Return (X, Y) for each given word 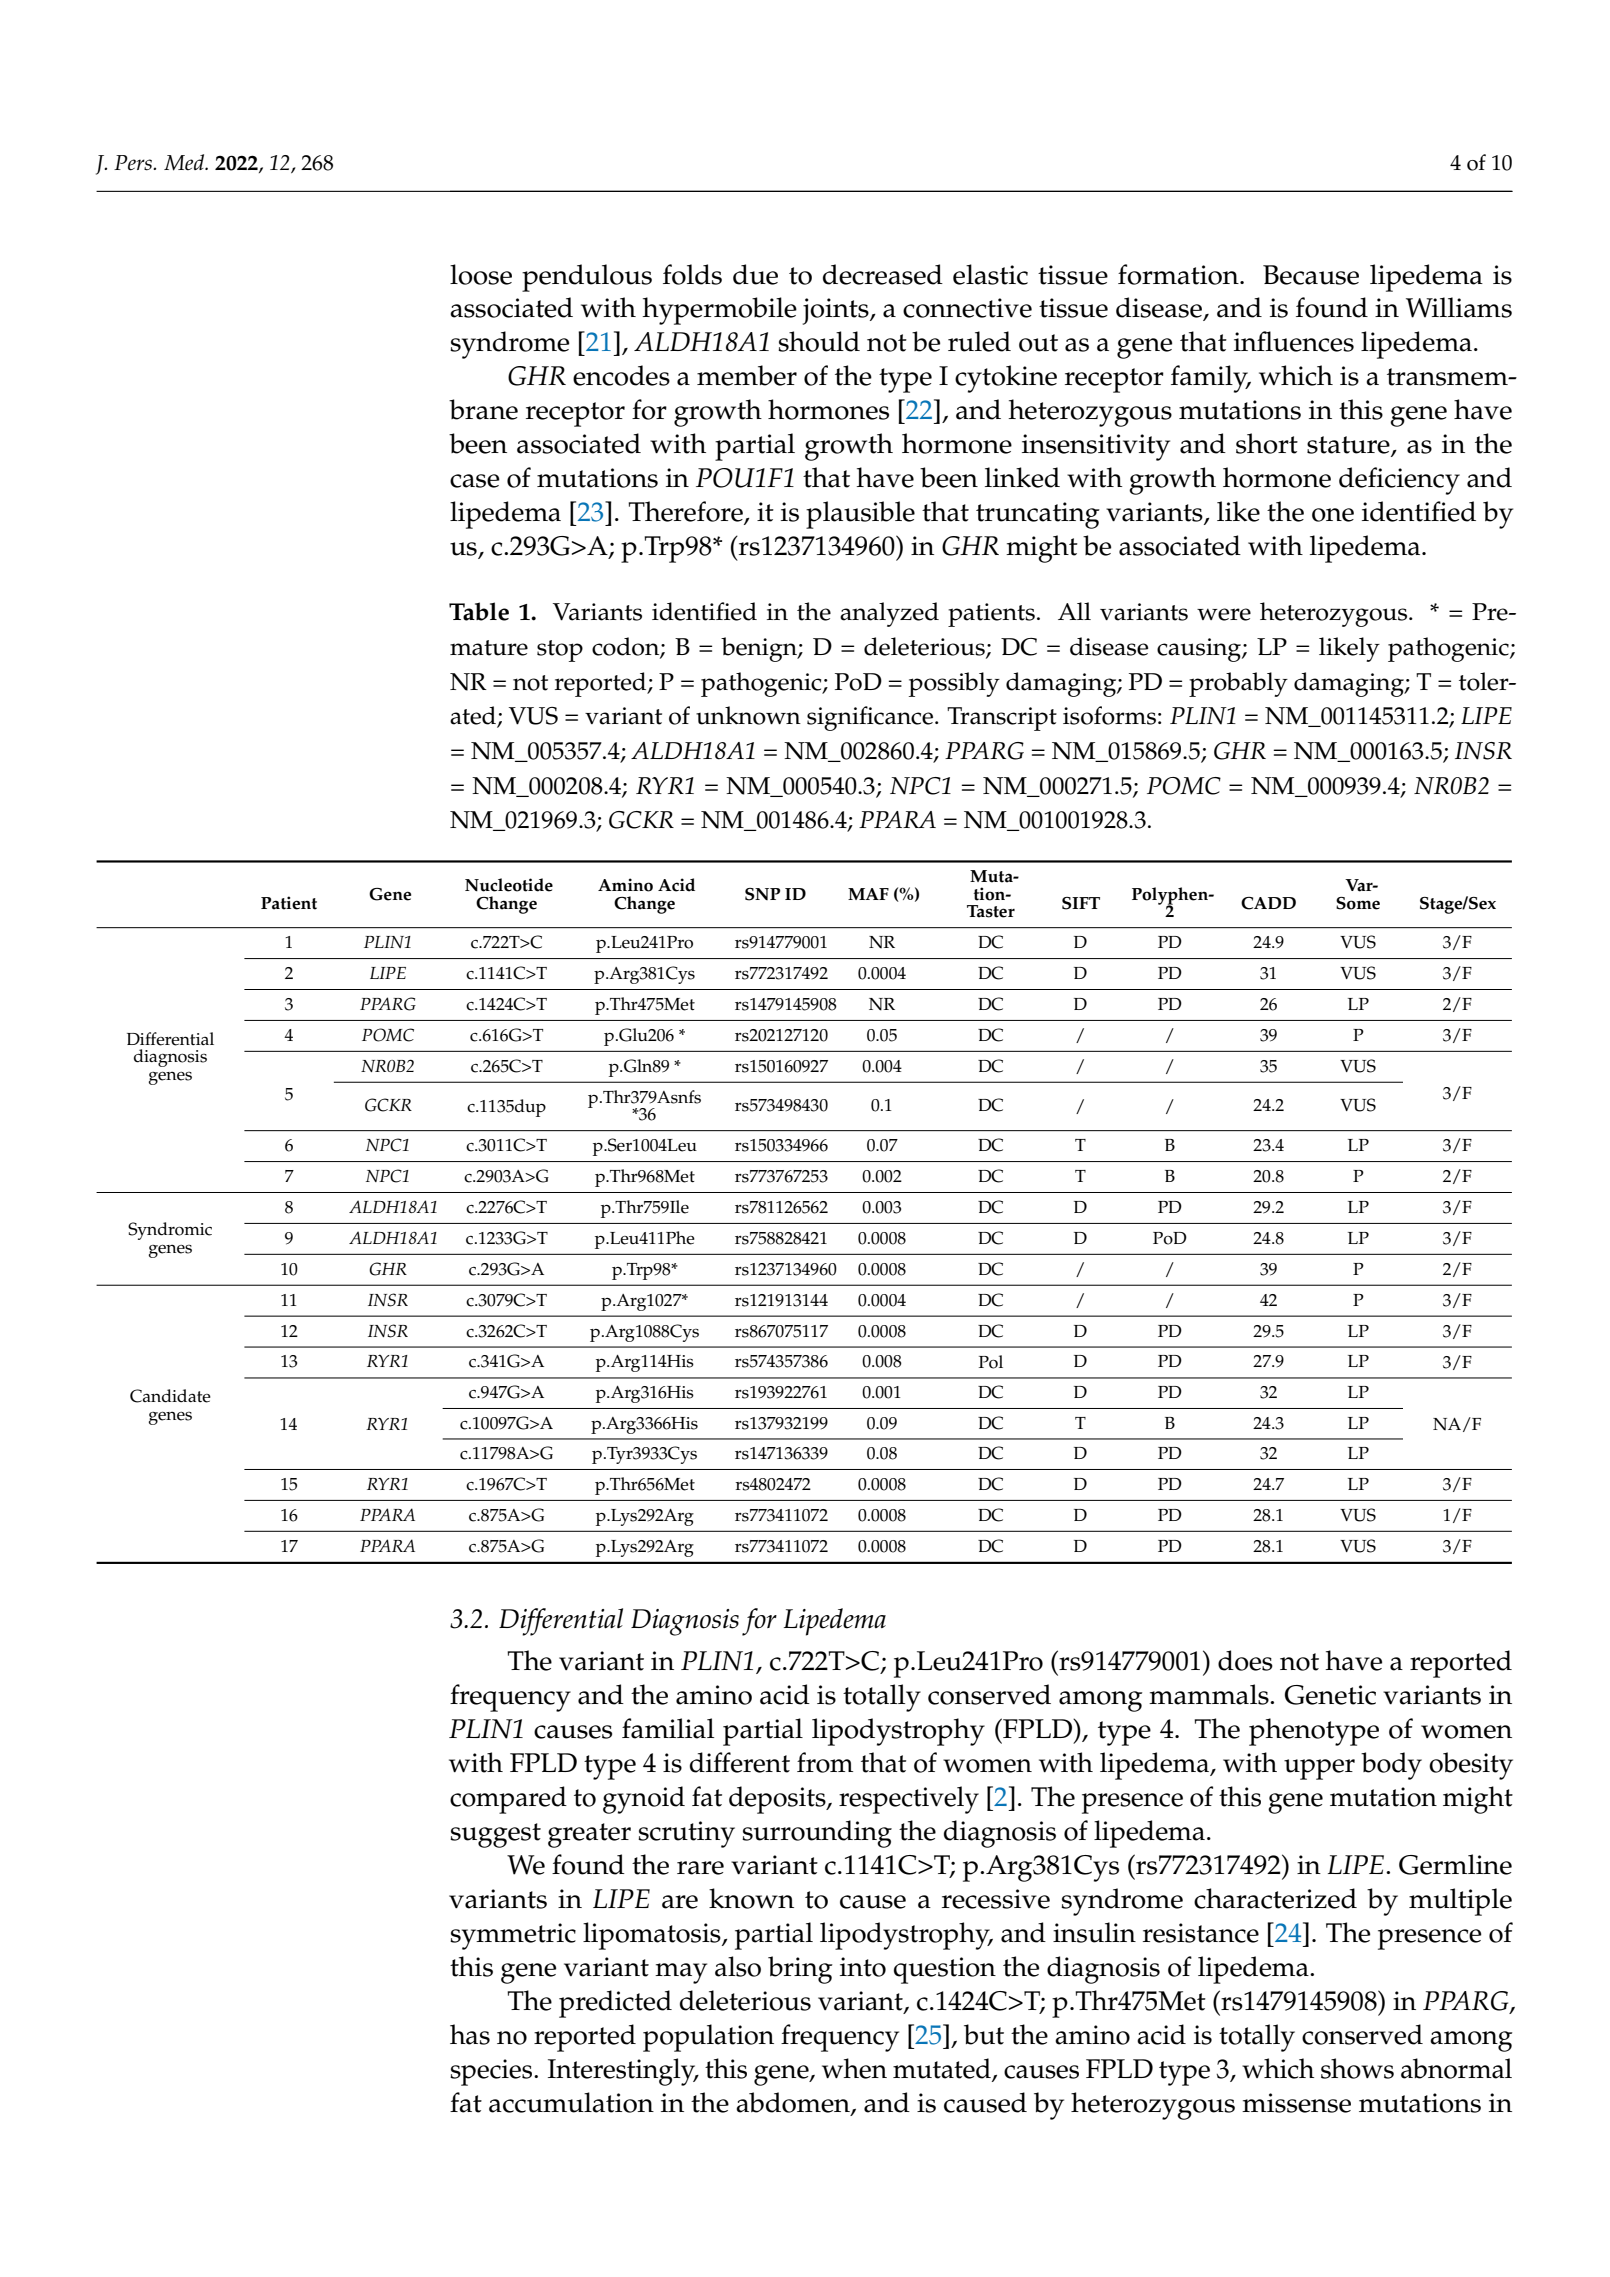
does (1245, 1660)
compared (508, 1800)
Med (185, 162)
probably (1238, 684)
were (1224, 614)
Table (479, 611)
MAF (868, 894)
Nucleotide (509, 885)
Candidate (170, 1396)
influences (1294, 341)
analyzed (889, 614)
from (825, 1762)
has (470, 2034)
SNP (762, 894)
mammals (1210, 1694)
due (755, 274)
